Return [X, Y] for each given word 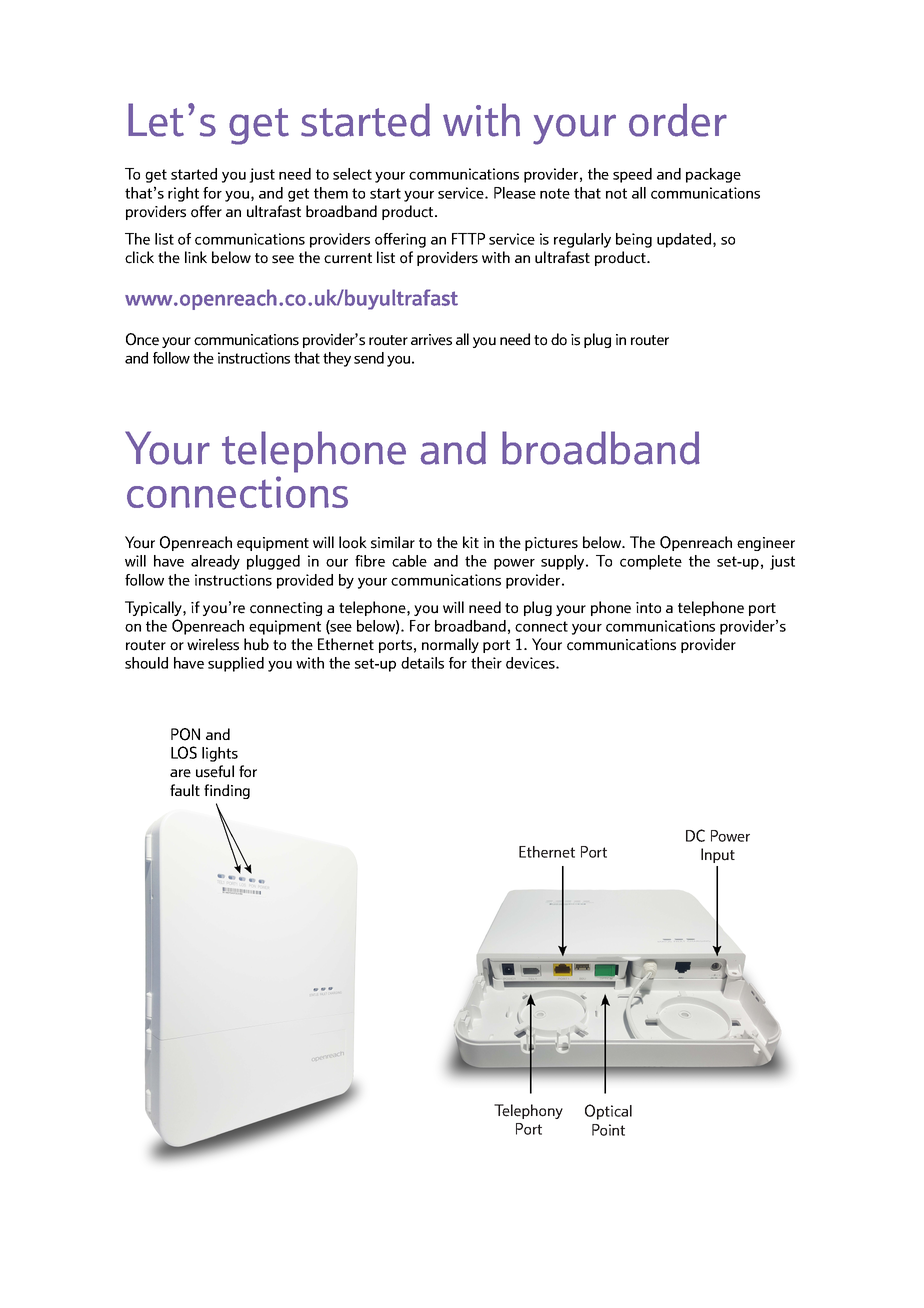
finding [227, 791]
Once [142, 339]
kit [471, 542]
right [183, 194]
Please [515, 193]
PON [185, 734]
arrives [431, 340]
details [422, 663]
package [713, 175]
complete [651, 562]
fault [185, 790]
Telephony [528, 1111]
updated [685, 240]
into [648, 608]
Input [718, 855]
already [215, 562]
